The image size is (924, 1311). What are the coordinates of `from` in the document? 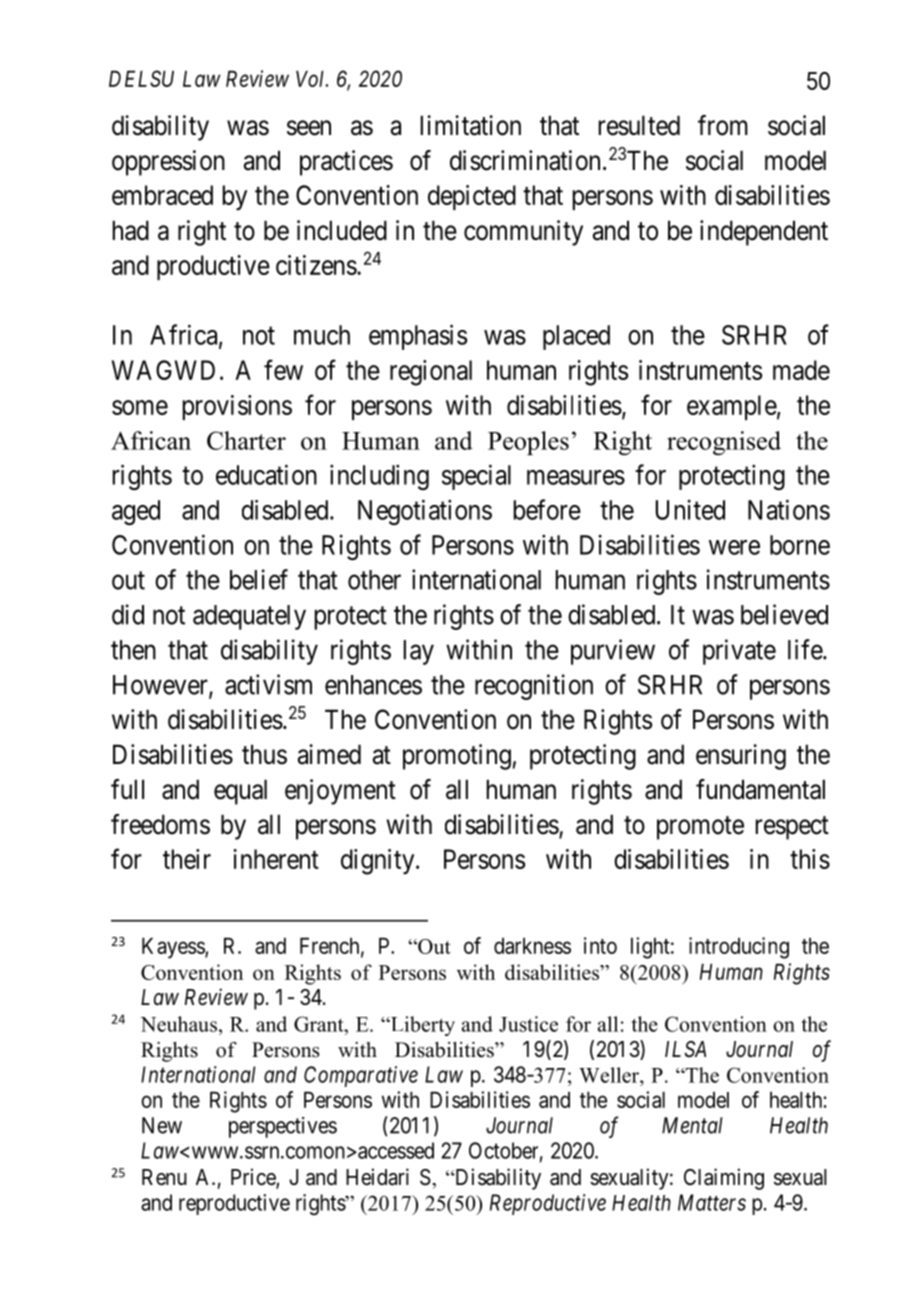 It's located at (723, 125).
